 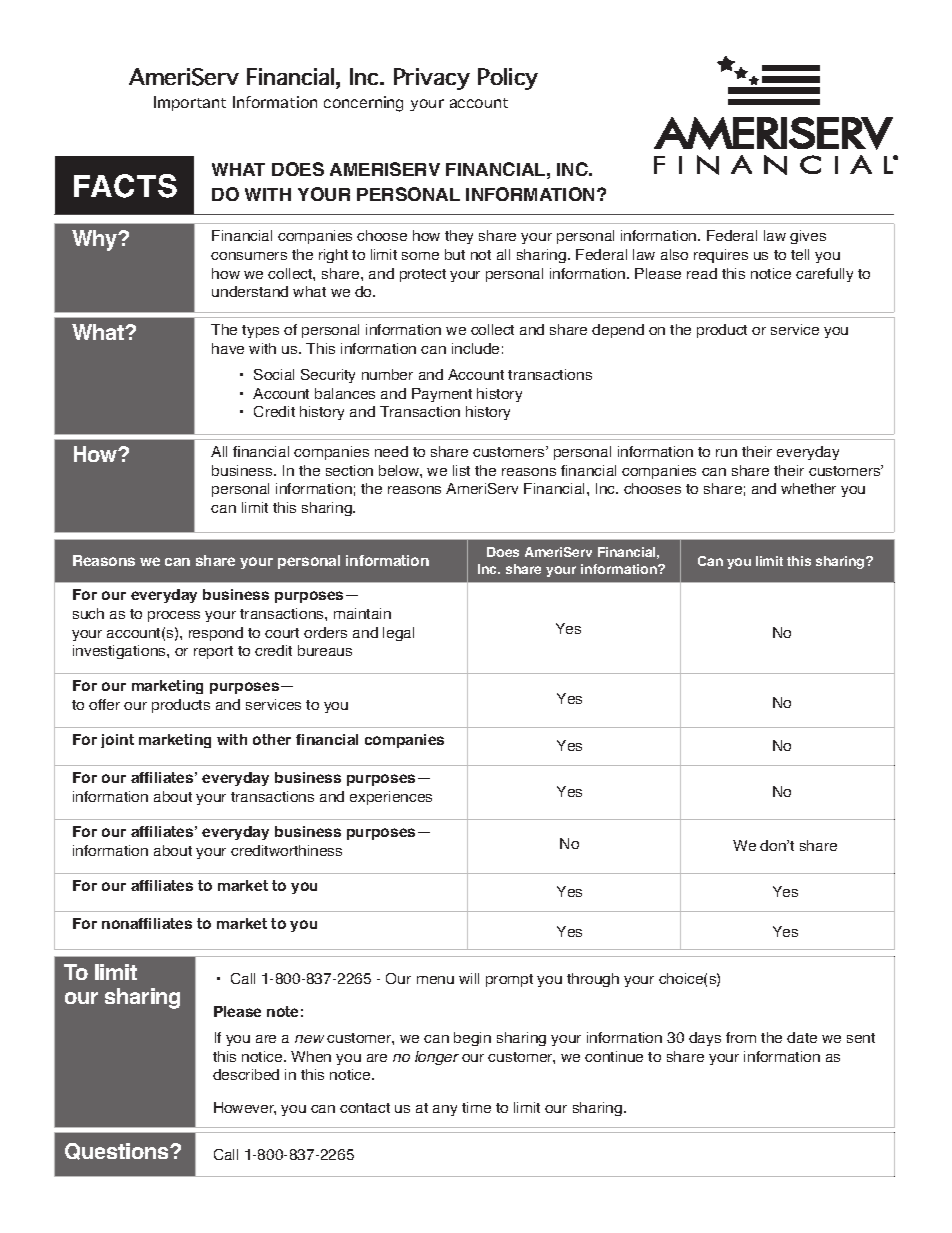 I want to click on Policy, so click(x=508, y=79).
